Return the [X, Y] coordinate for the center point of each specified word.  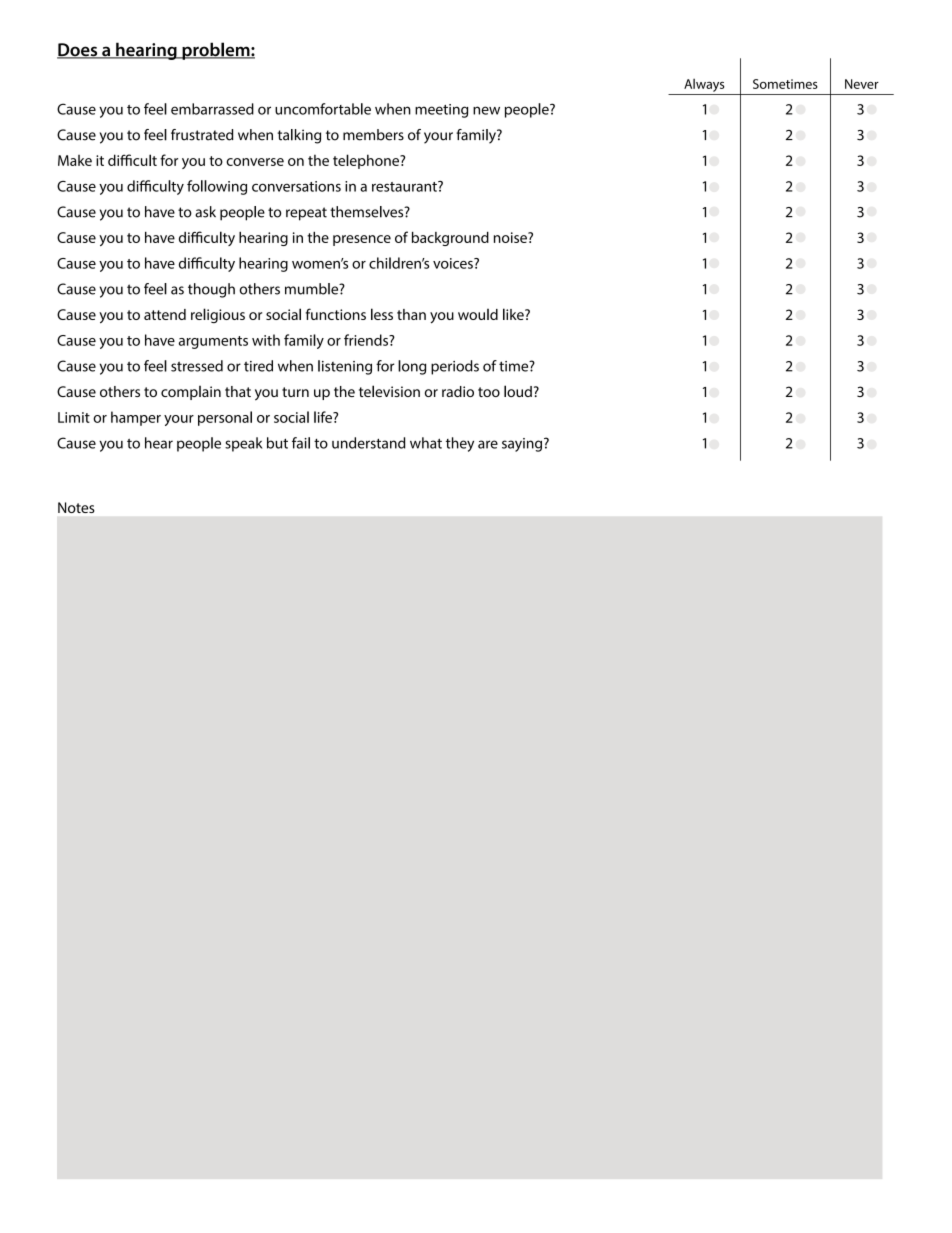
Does [78, 51]
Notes [76, 507]
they [460, 444]
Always [704, 85]
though [211, 290]
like [514, 314]
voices [454, 263]
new [486, 110]
